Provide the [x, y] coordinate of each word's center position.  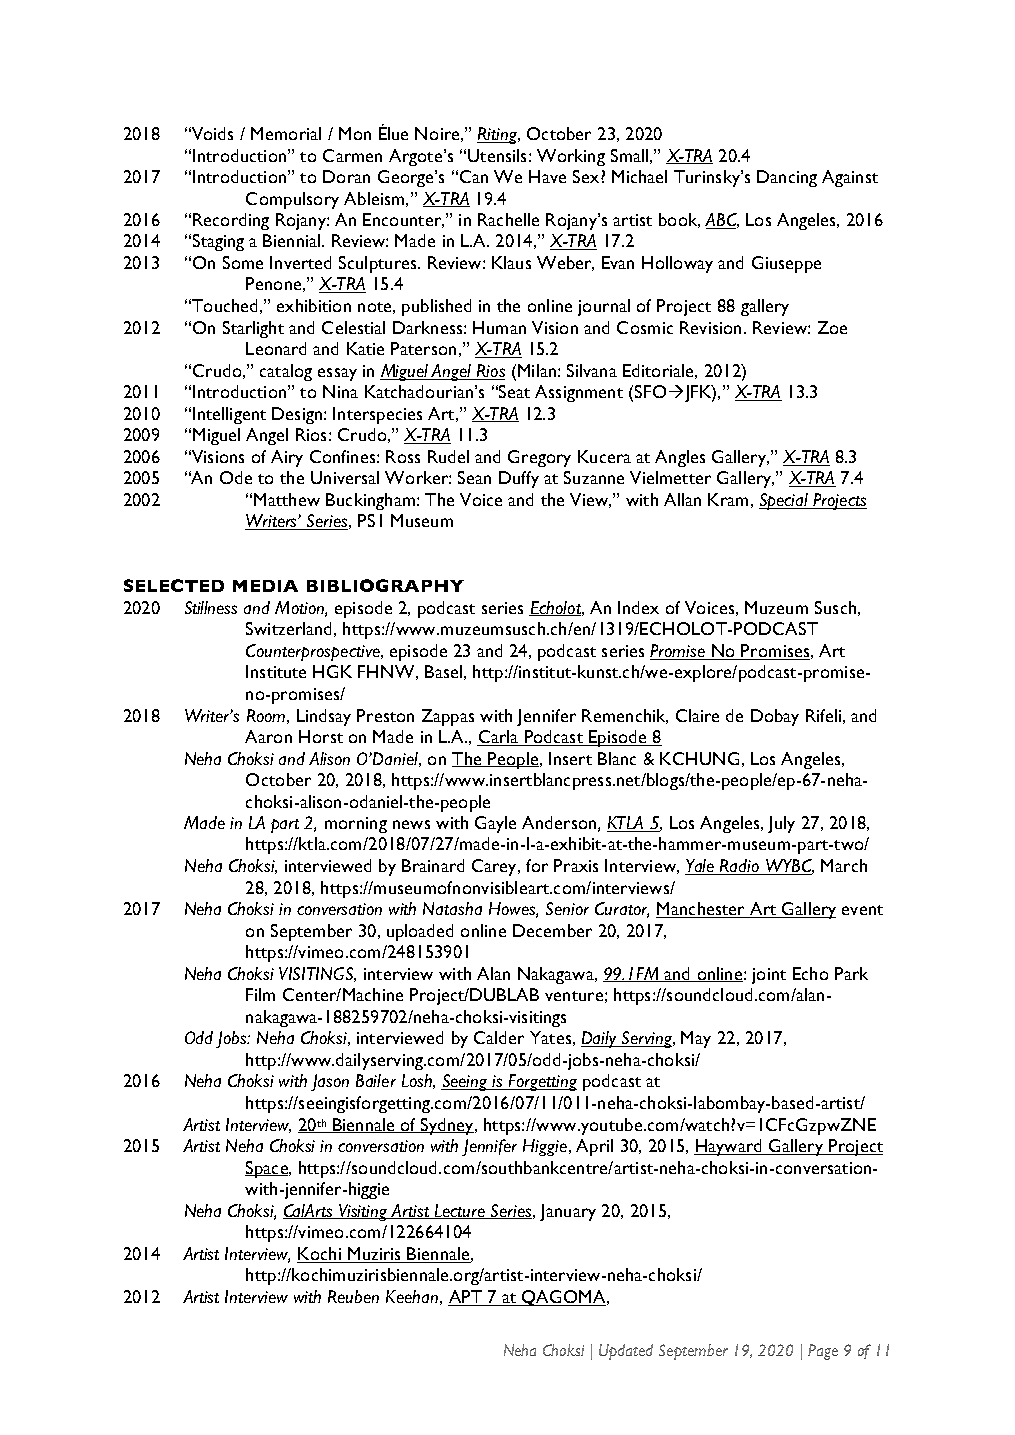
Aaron [268, 736]
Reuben [353, 1296]
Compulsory [292, 200]
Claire [697, 715]
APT [465, 1296]
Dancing [787, 178]
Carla [498, 736]
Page [823, 1352]
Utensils [497, 155]
